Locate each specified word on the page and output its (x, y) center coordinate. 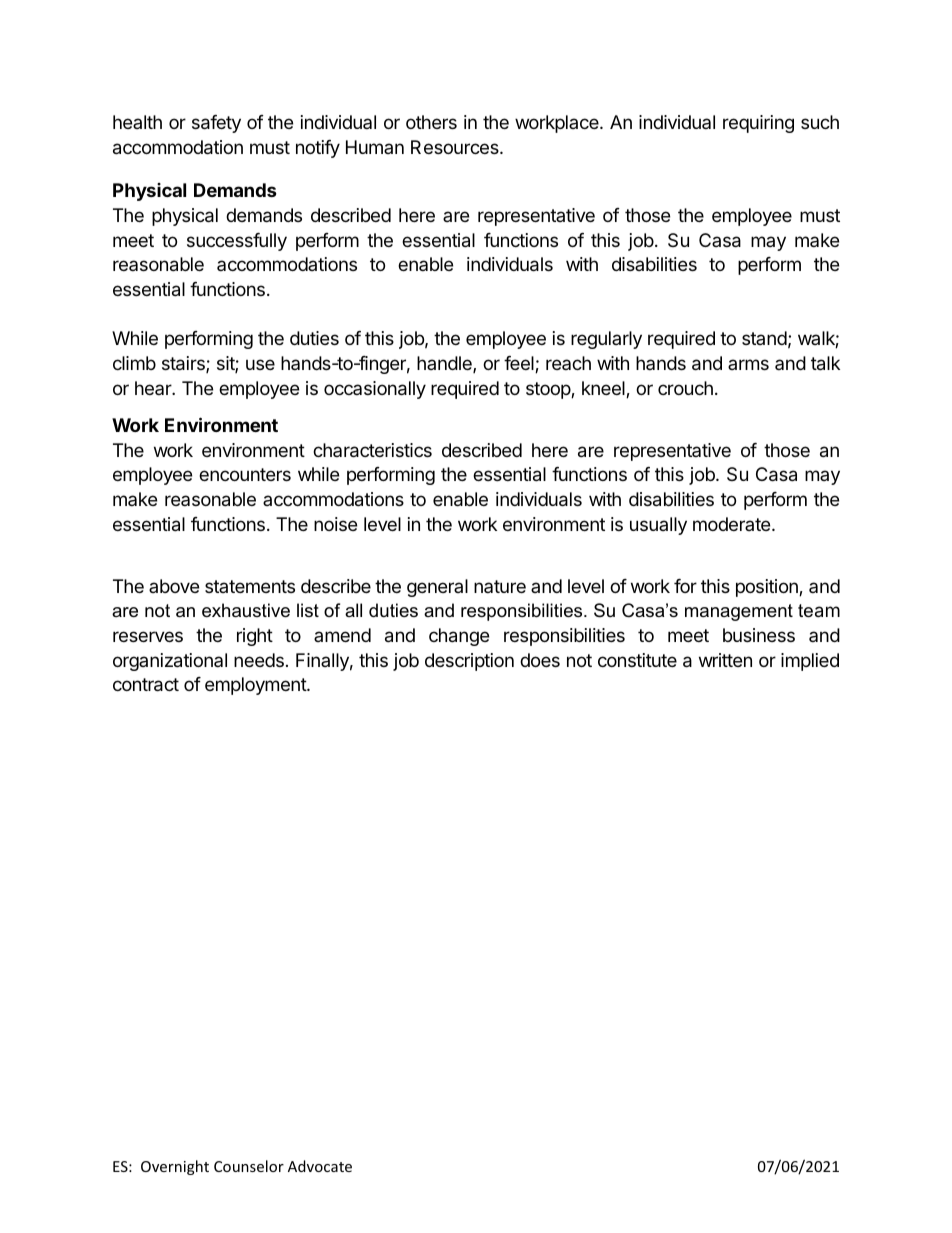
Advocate (320, 1166)
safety (216, 124)
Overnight (175, 1167)
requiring (758, 124)
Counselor (249, 1166)
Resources (456, 147)
